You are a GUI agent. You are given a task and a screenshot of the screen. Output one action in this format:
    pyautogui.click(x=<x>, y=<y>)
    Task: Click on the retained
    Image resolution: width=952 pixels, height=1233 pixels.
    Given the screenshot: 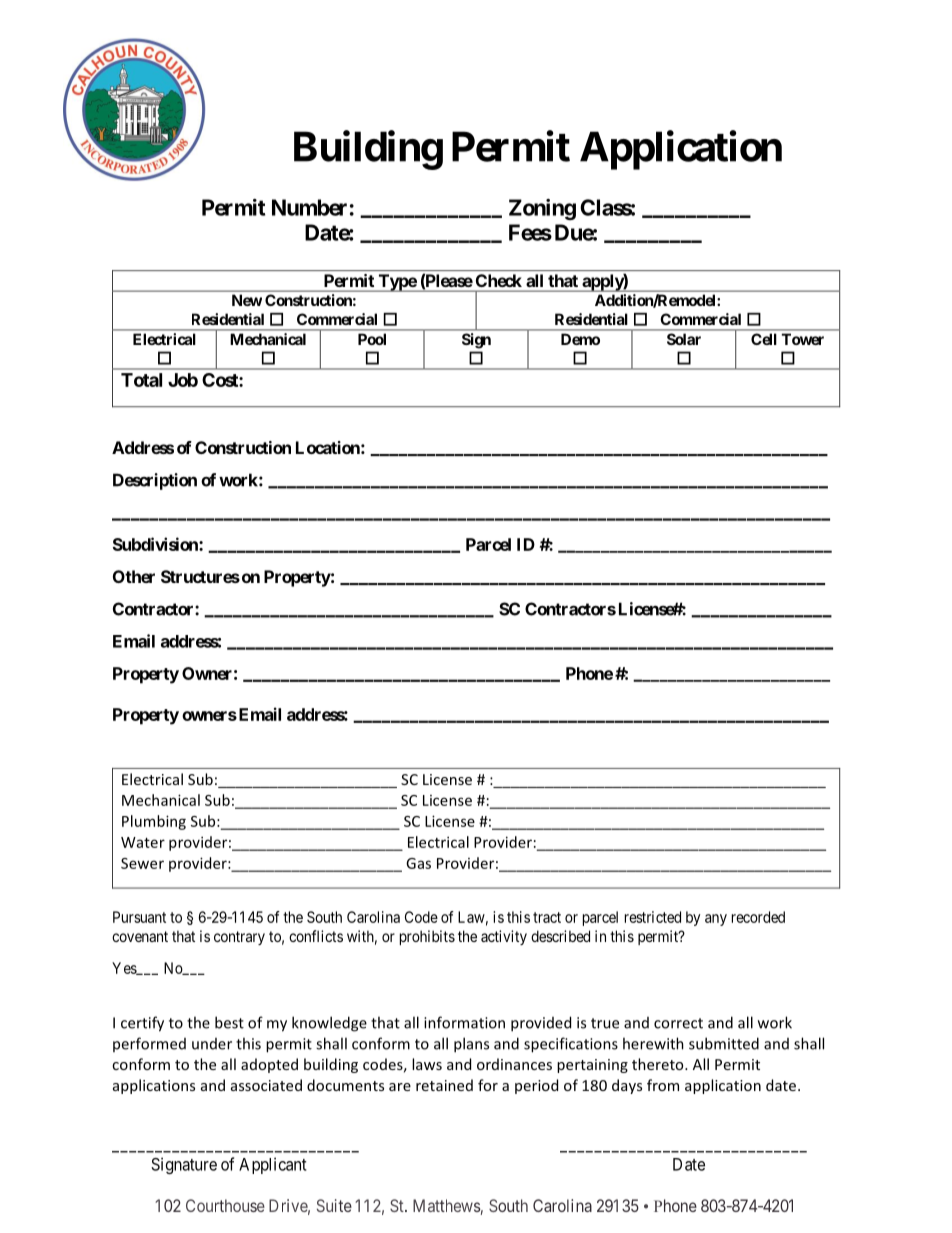 What is the action you would take?
    pyautogui.click(x=444, y=1085)
